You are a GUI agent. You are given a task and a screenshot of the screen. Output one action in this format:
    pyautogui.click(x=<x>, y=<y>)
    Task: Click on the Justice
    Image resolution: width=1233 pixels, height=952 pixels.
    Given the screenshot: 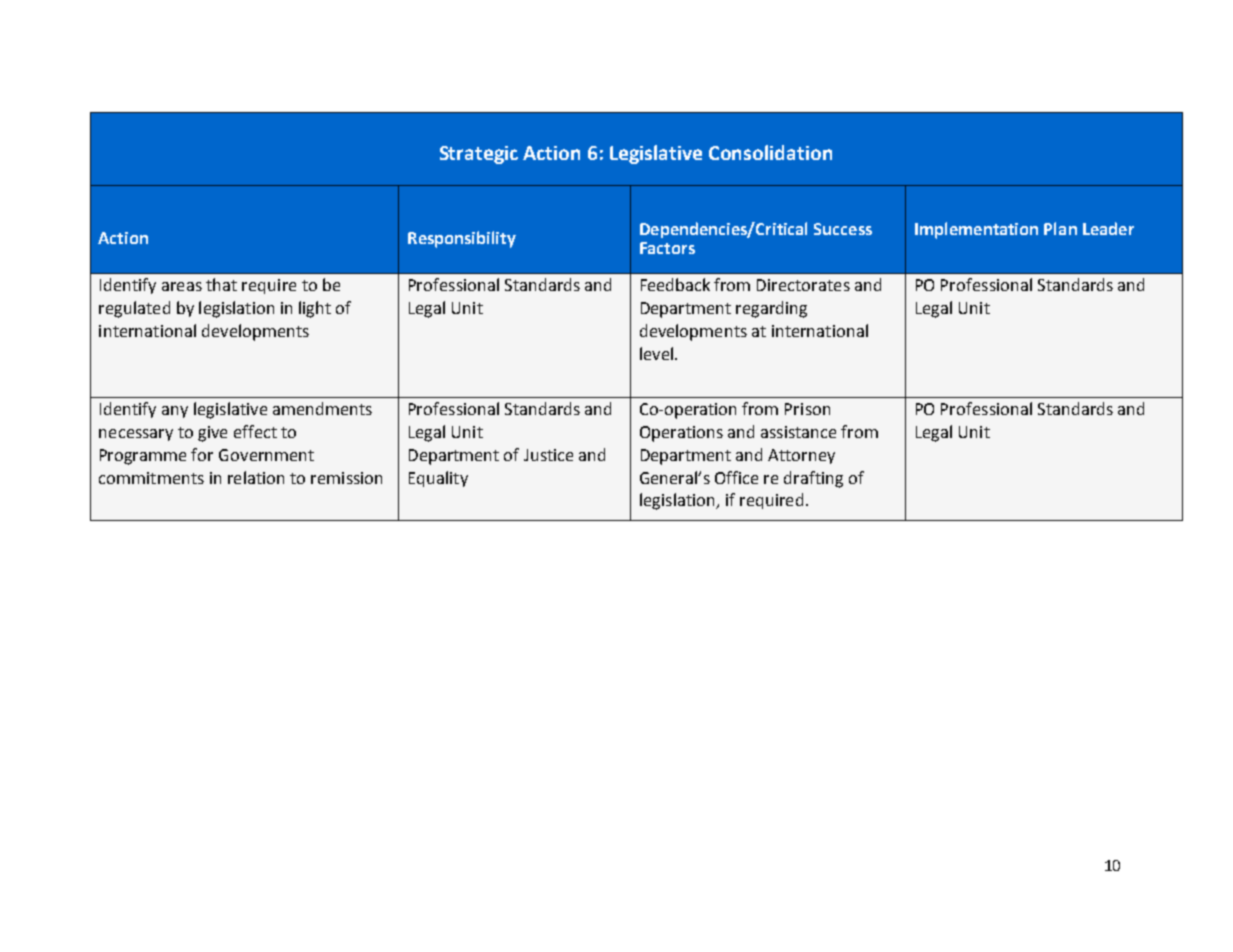 What is the action you would take?
    pyautogui.click(x=548, y=455)
